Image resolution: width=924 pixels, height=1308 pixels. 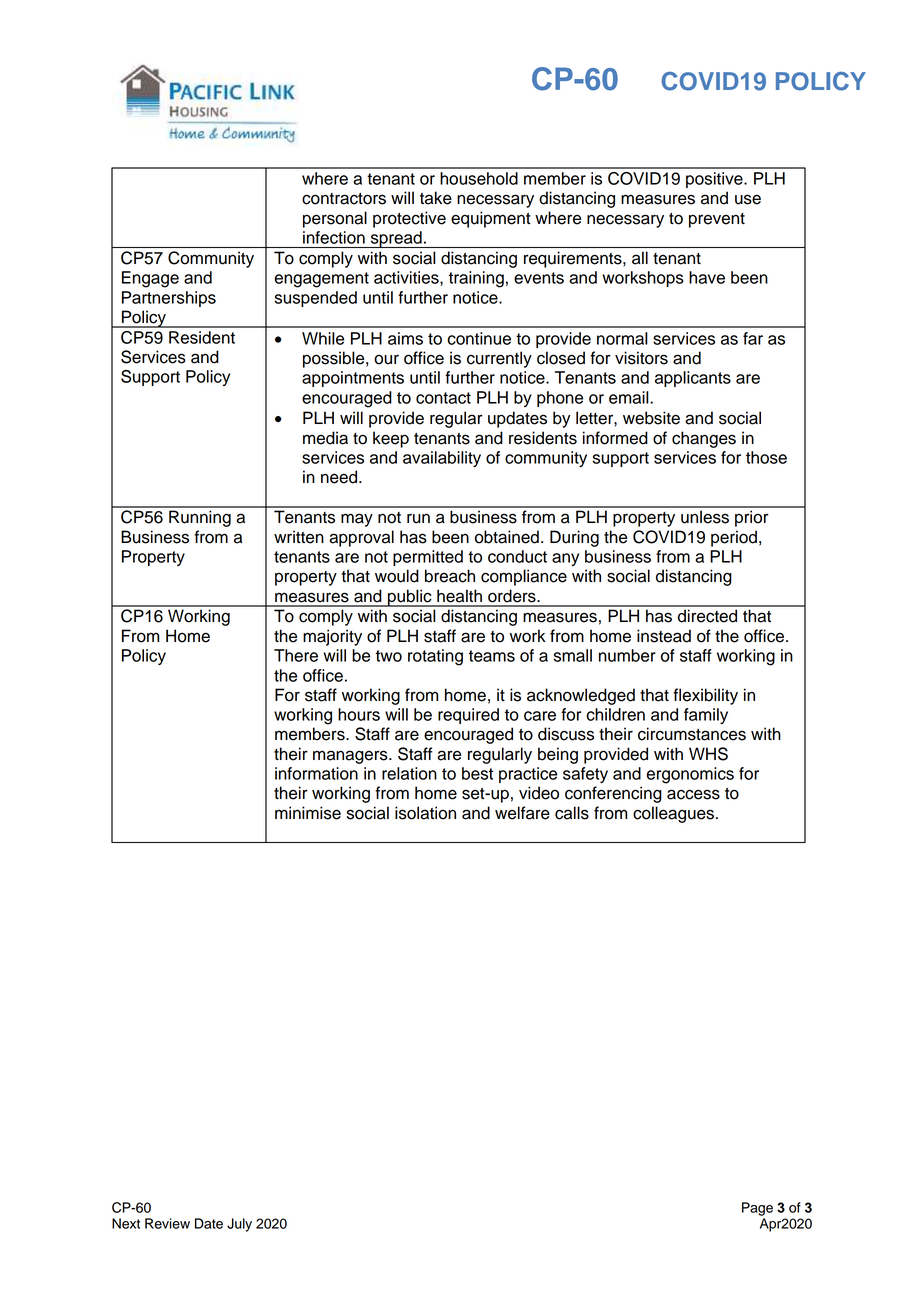 I want to click on flexibility, so click(x=705, y=696).
